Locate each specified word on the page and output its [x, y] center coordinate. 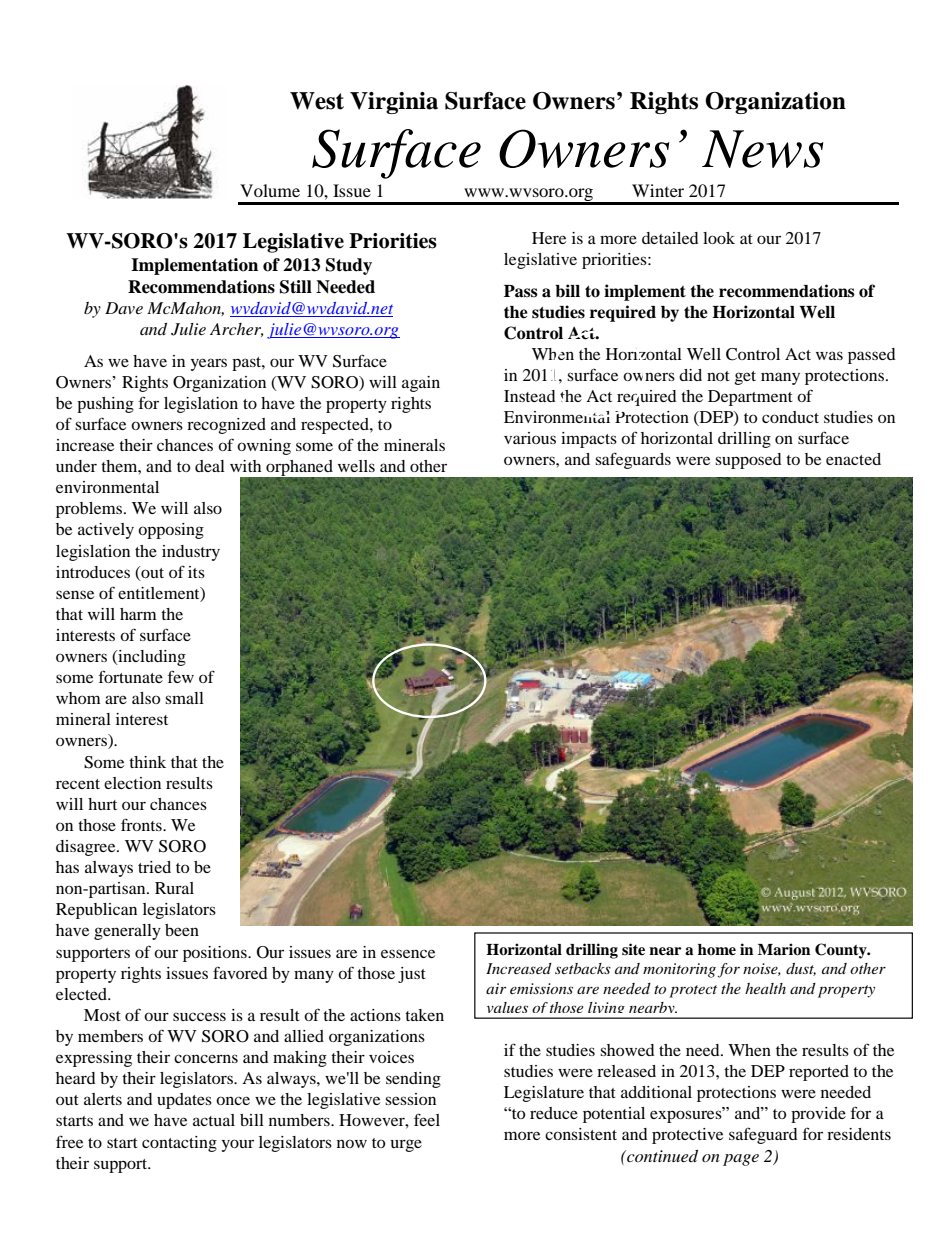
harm [138, 614]
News [763, 149]
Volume [270, 190]
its [196, 572]
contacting [179, 1144]
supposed [748, 461]
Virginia [394, 103]
